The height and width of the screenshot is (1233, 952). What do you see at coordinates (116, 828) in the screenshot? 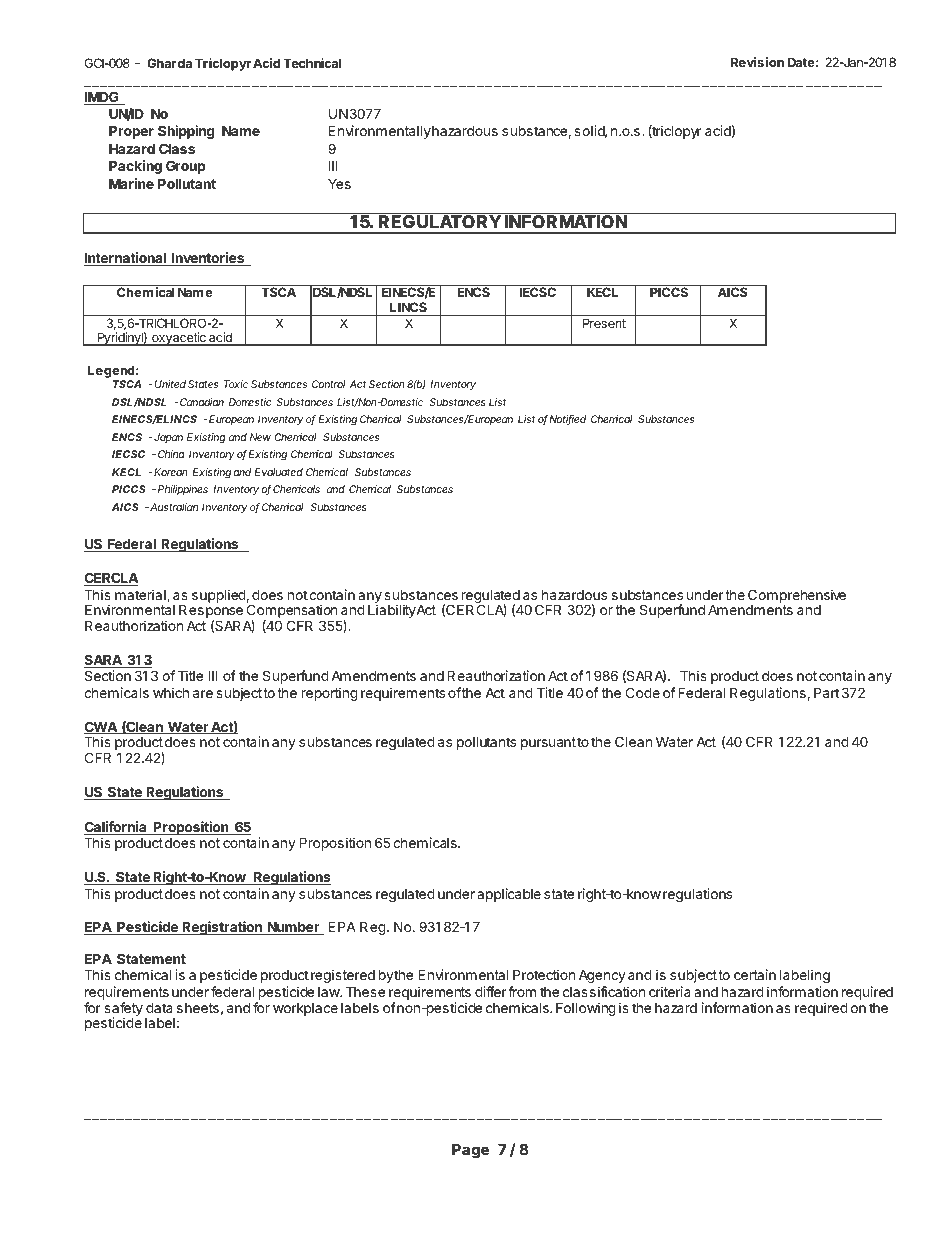
I see `California` at bounding box center [116, 828].
